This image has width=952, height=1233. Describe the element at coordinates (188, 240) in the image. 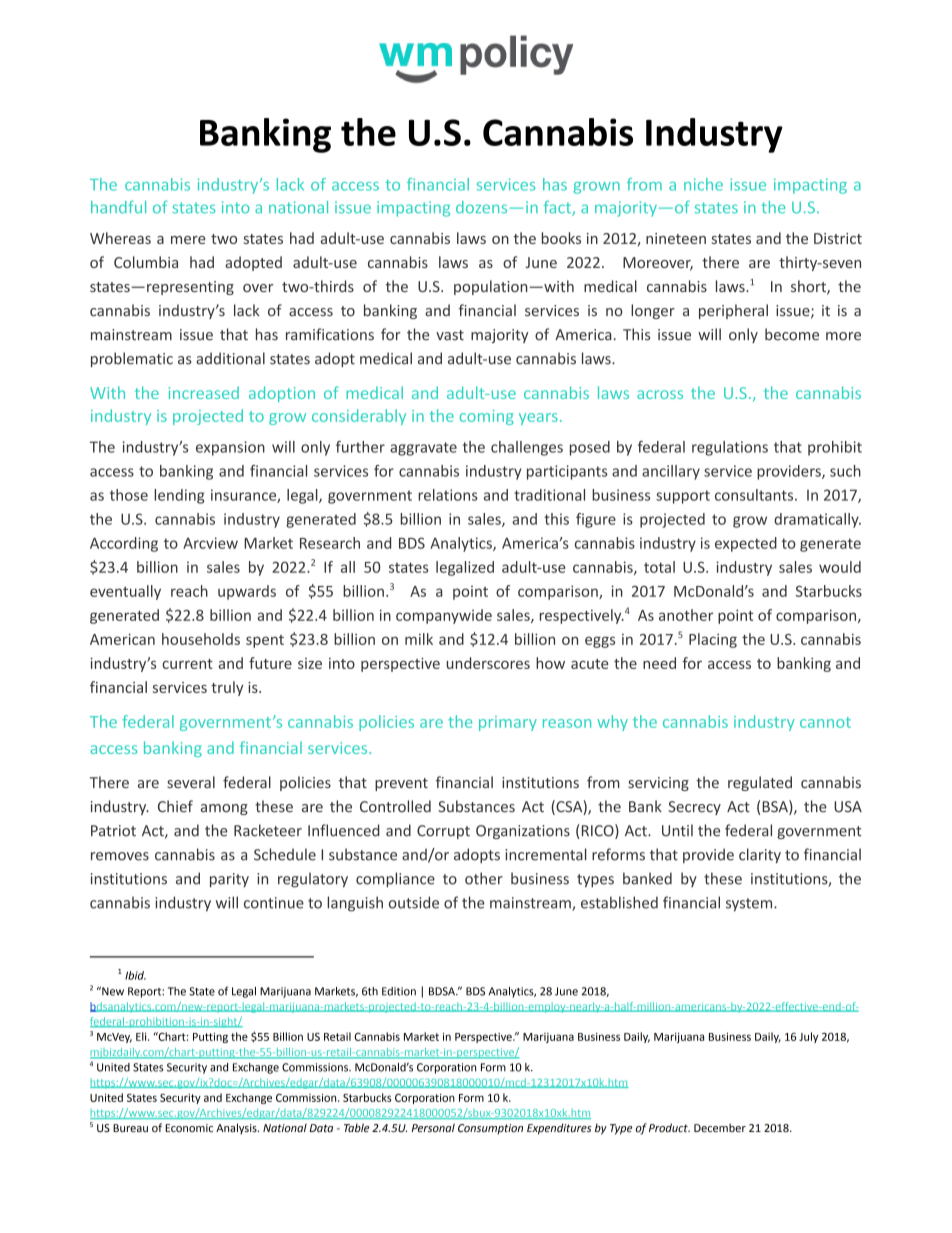

I see `mere` at that location.
